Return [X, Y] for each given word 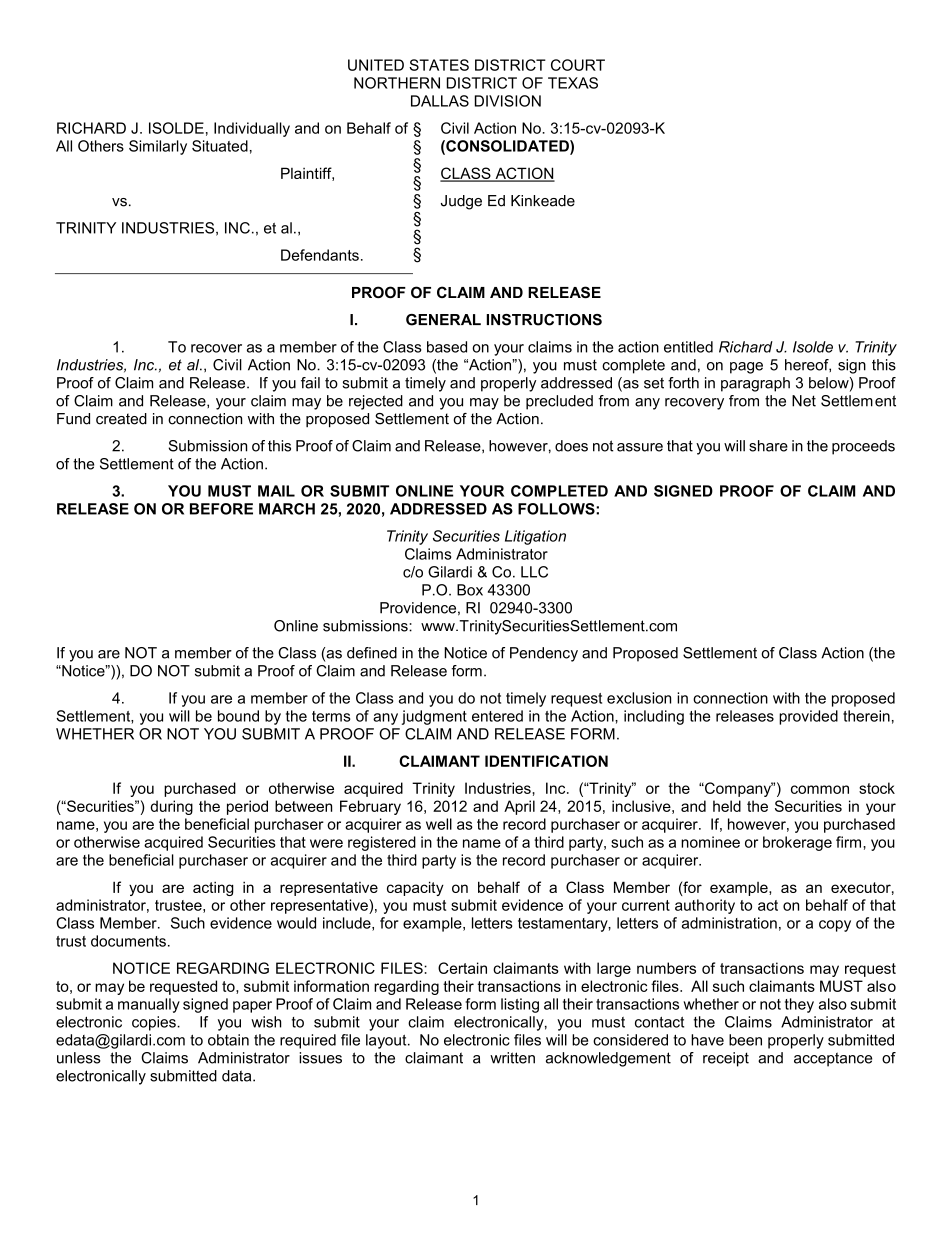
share [768, 446]
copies [155, 1023]
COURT [578, 65]
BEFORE [221, 509]
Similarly [158, 147]
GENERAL [443, 320]
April [519, 807]
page [746, 368]
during [171, 807]
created [121, 419]
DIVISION [508, 101]
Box [470, 590]
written [512, 1058]
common [820, 789]
